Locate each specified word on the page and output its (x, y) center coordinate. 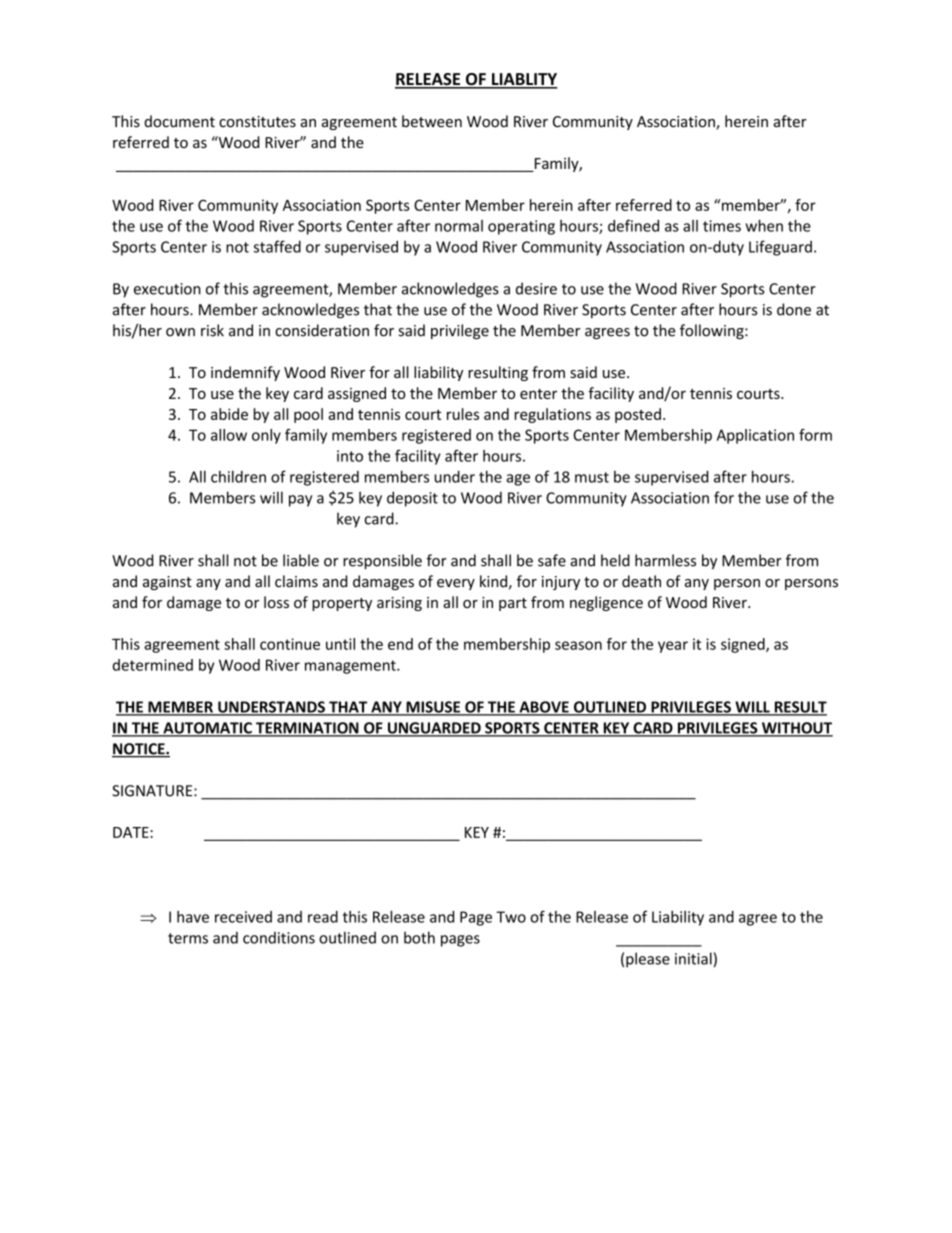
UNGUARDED (434, 729)
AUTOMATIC (207, 729)
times (722, 226)
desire (536, 288)
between (432, 121)
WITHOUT (796, 729)
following (713, 331)
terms (188, 938)
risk (212, 330)
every (456, 584)
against (167, 583)
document (179, 121)
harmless (665, 560)
